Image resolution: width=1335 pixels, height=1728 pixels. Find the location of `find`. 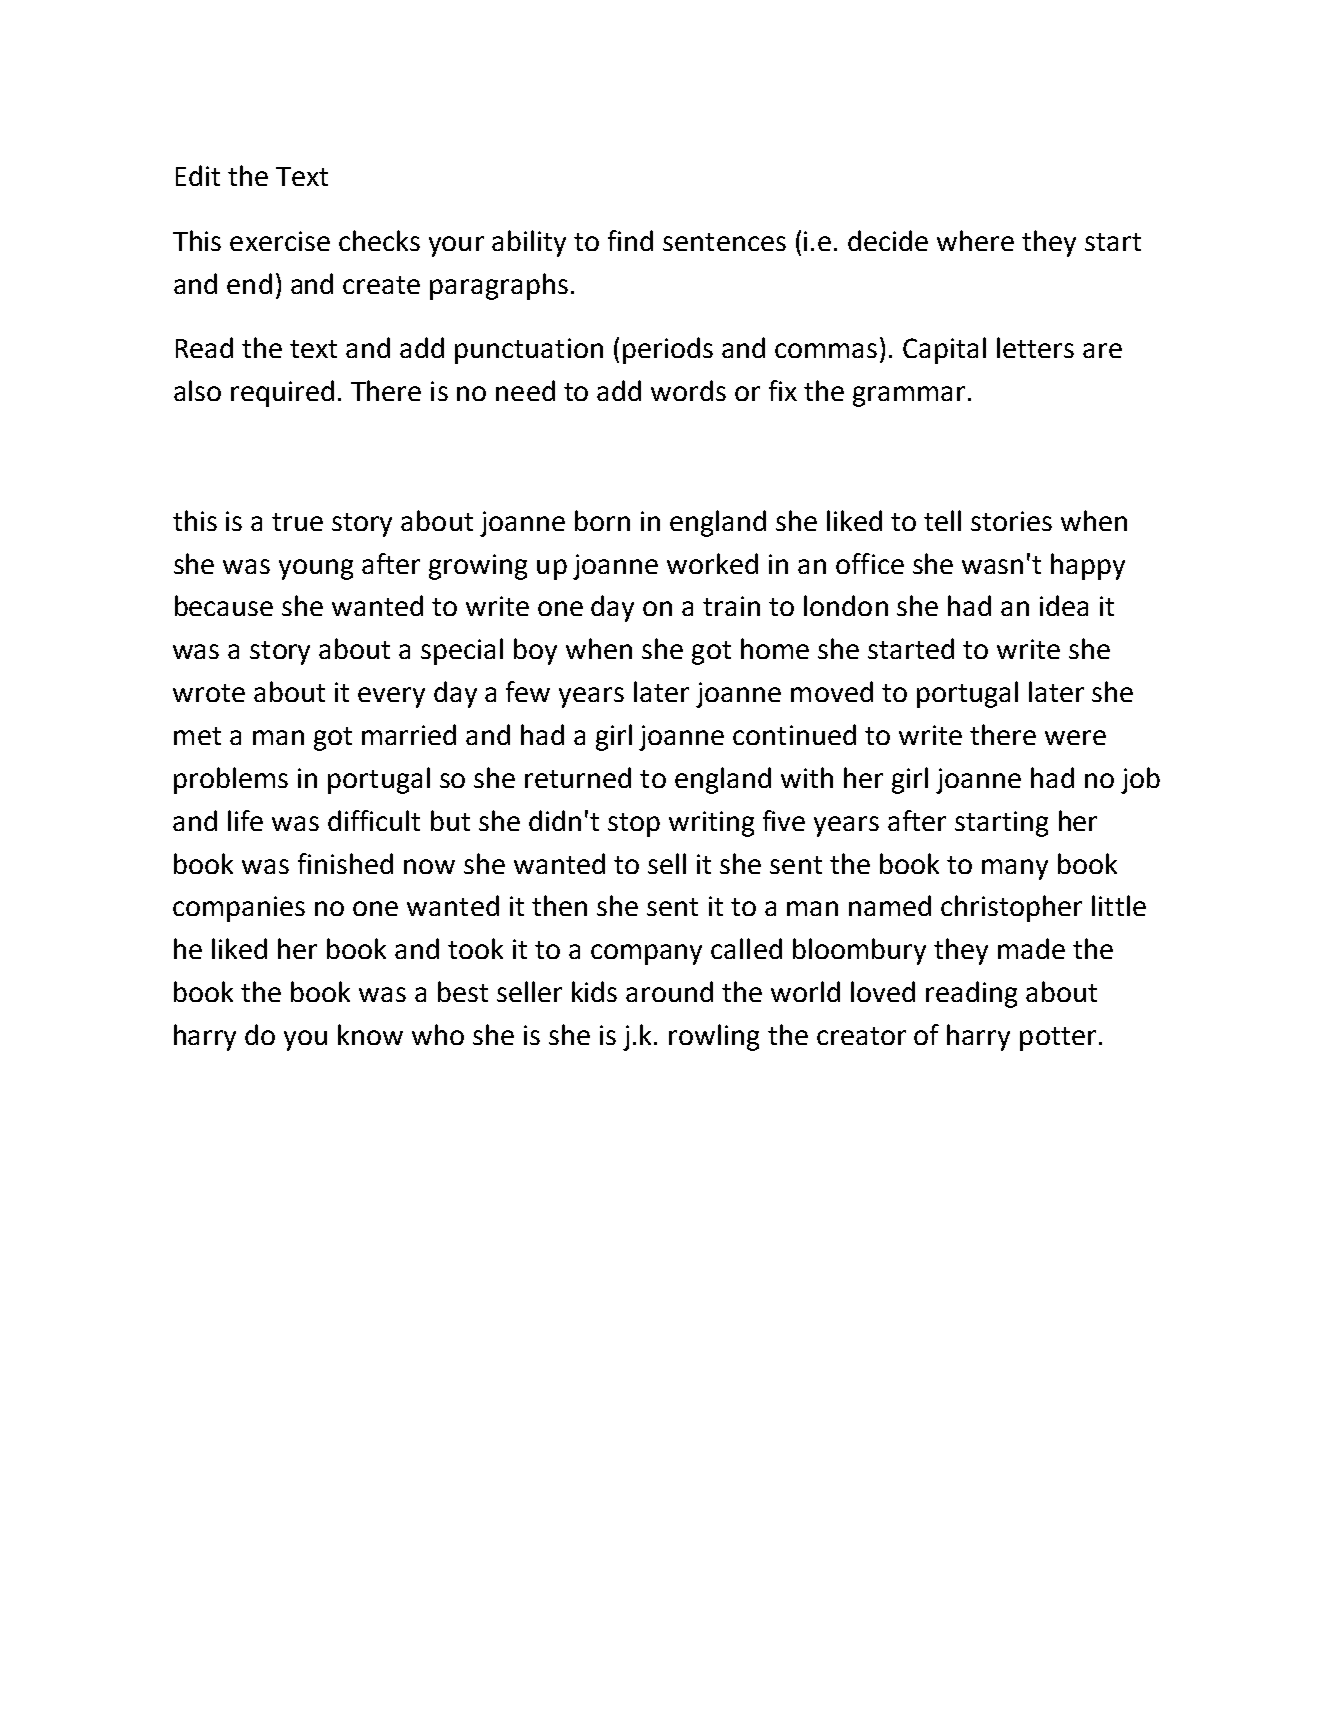

find is located at coordinates (630, 240).
